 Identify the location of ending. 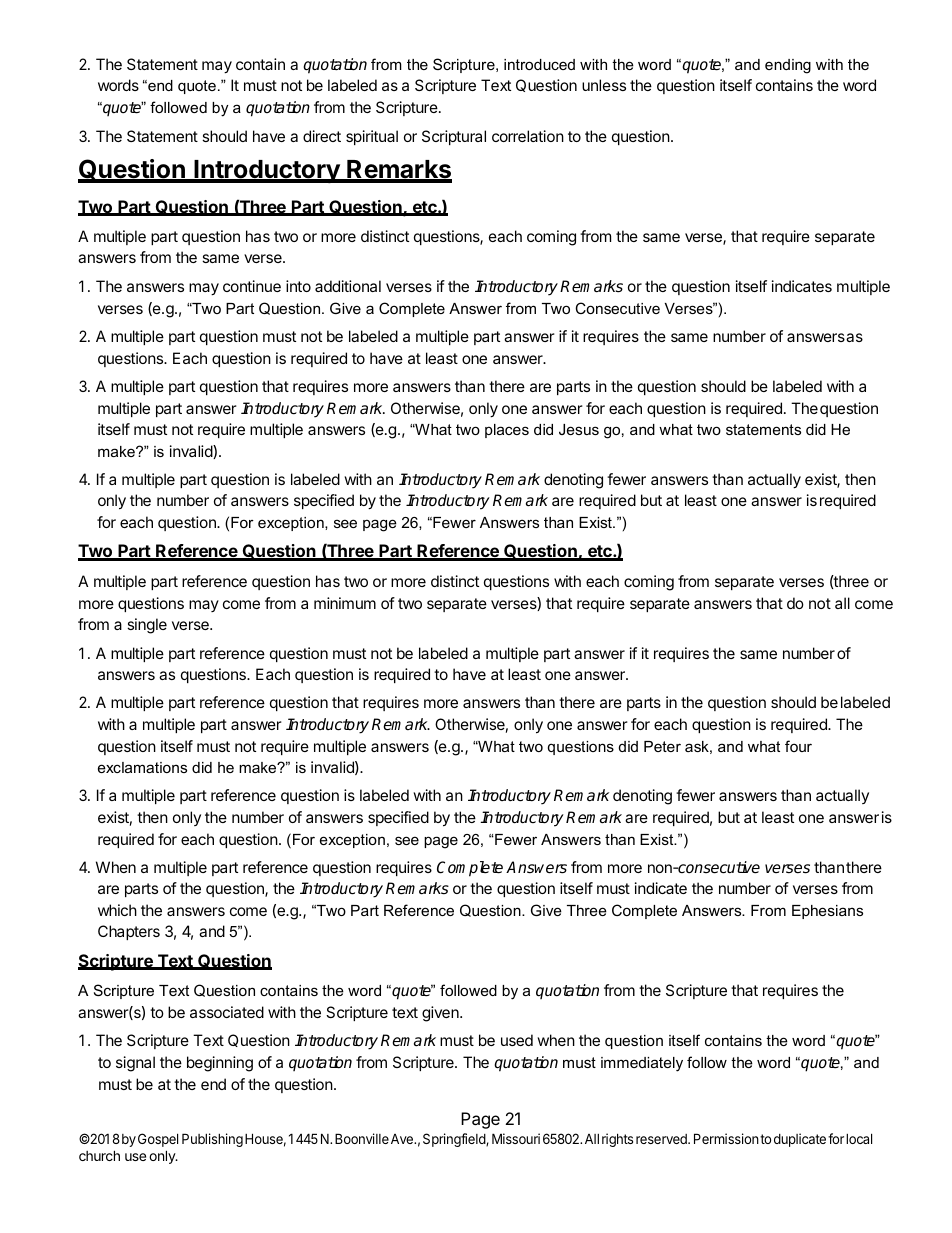
(788, 66).
